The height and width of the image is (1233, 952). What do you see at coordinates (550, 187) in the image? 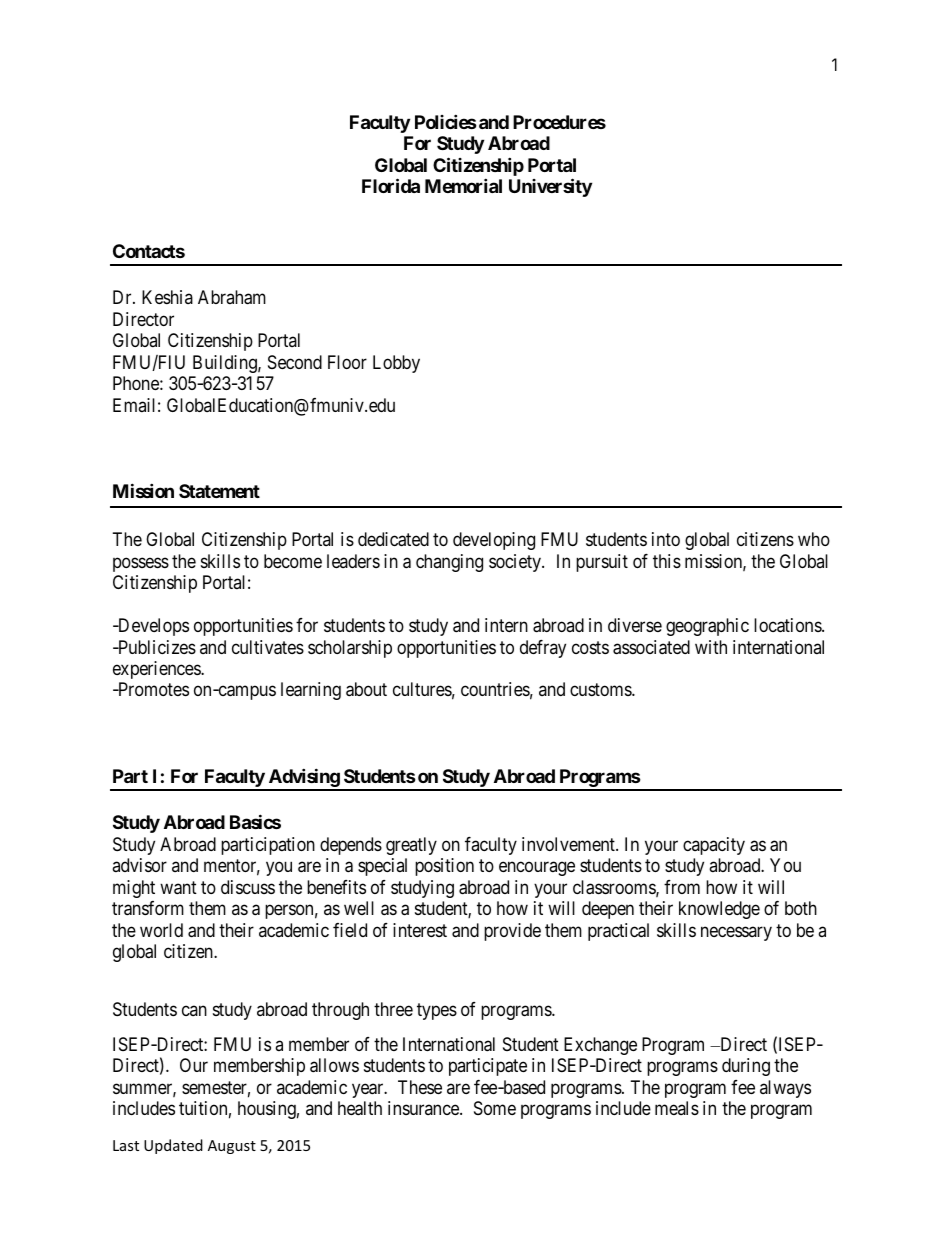
I see `University` at bounding box center [550, 187].
